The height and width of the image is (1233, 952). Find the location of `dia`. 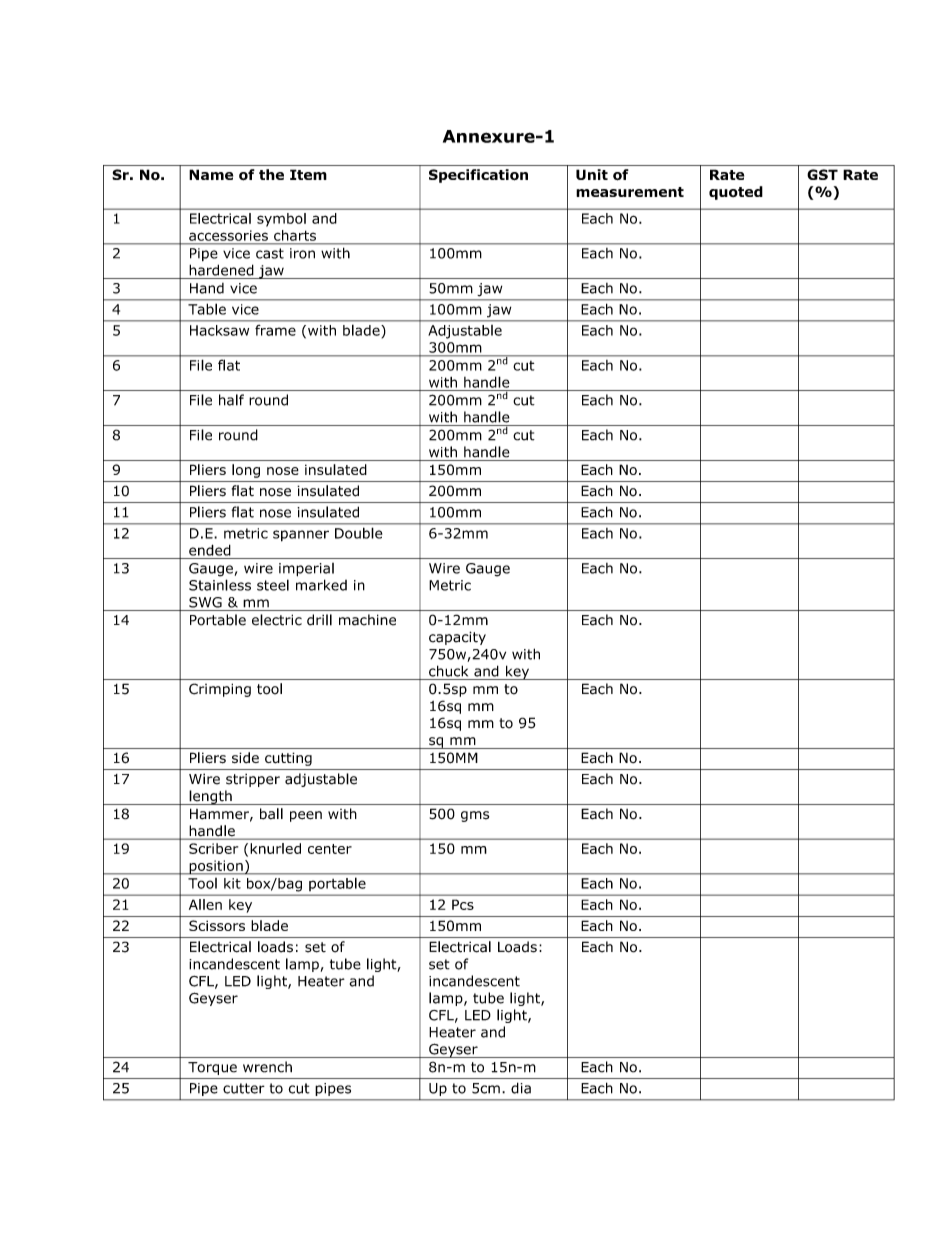

dia is located at coordinates (521, 1088).
